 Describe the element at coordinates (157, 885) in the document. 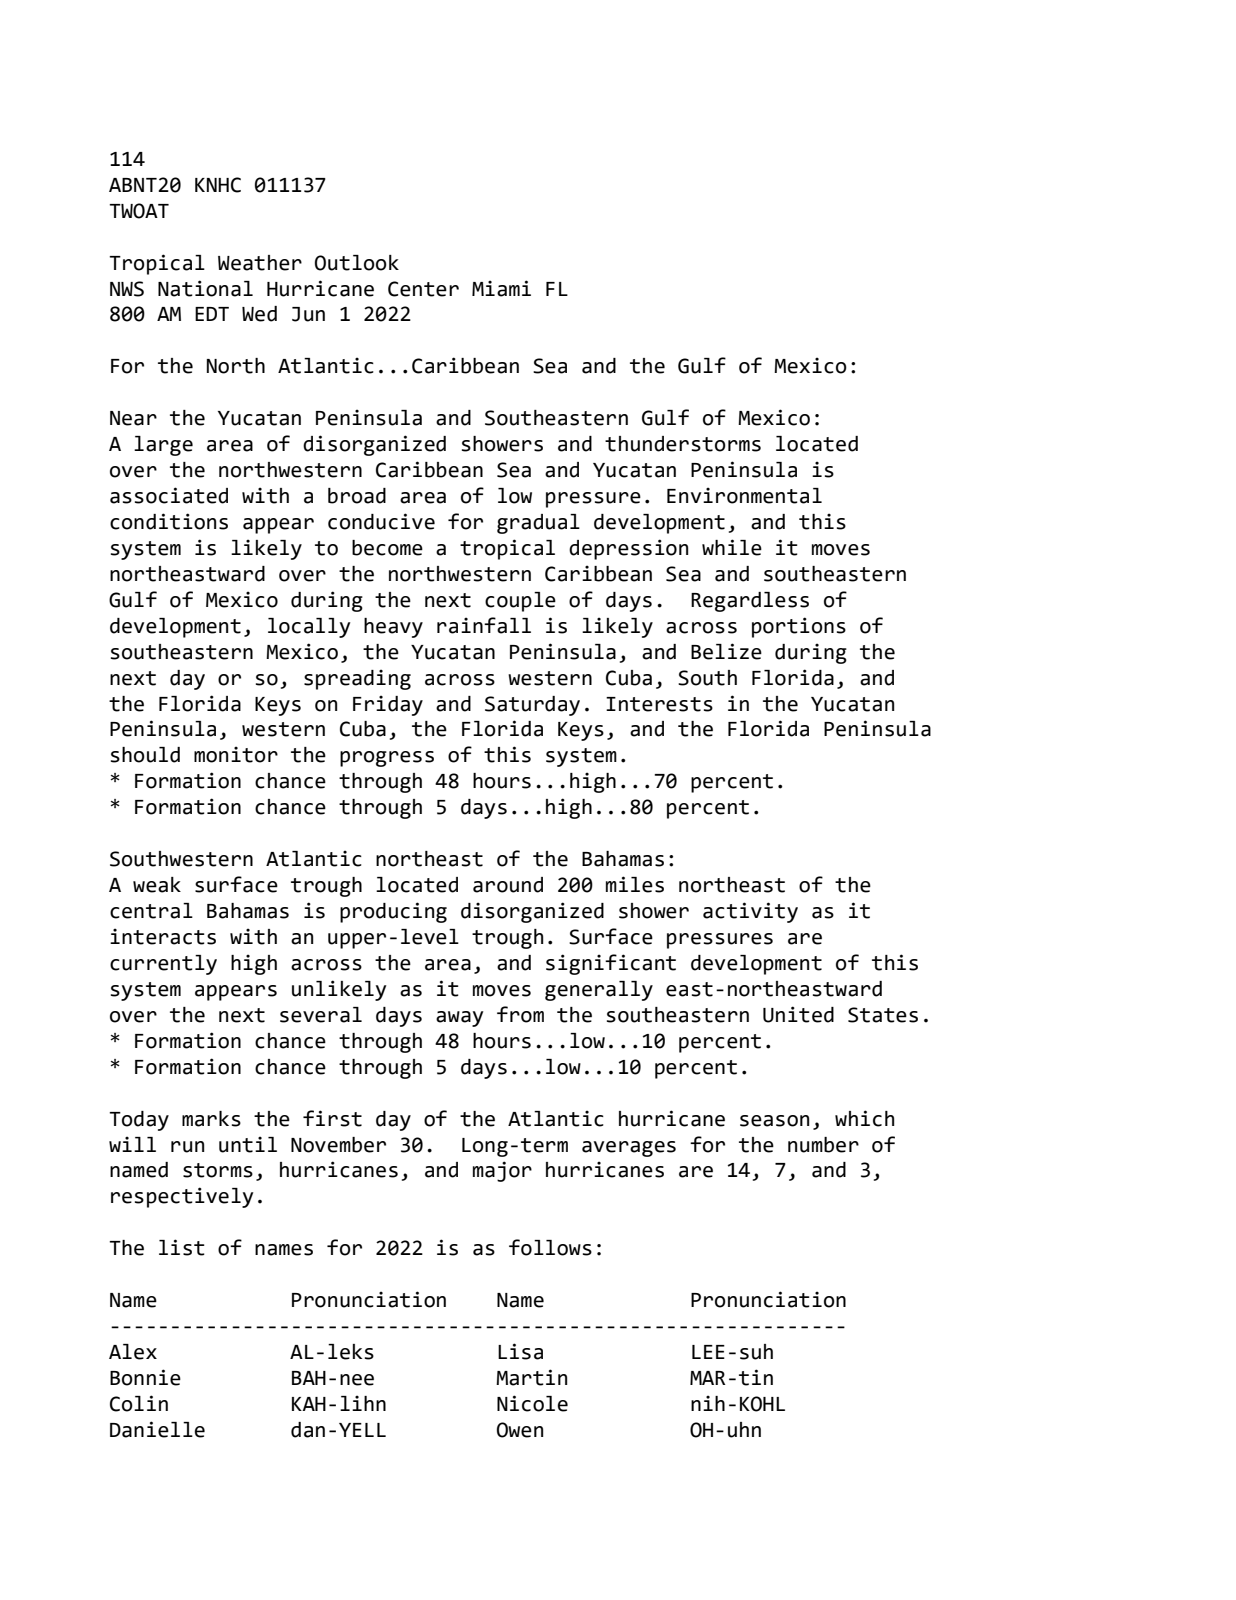

I see `weak` at that location.
